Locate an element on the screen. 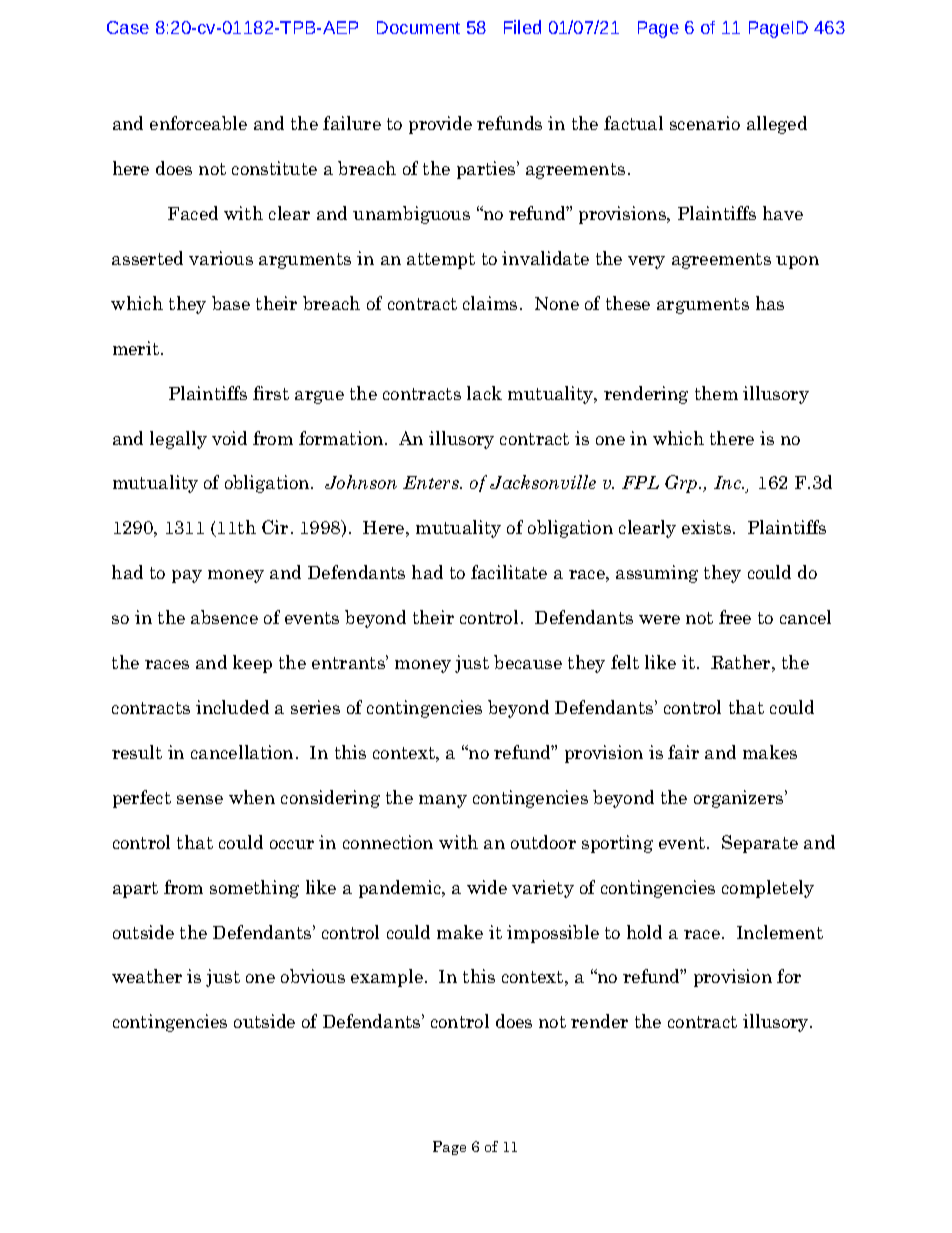  weather is located at coordinates (147, 976).
